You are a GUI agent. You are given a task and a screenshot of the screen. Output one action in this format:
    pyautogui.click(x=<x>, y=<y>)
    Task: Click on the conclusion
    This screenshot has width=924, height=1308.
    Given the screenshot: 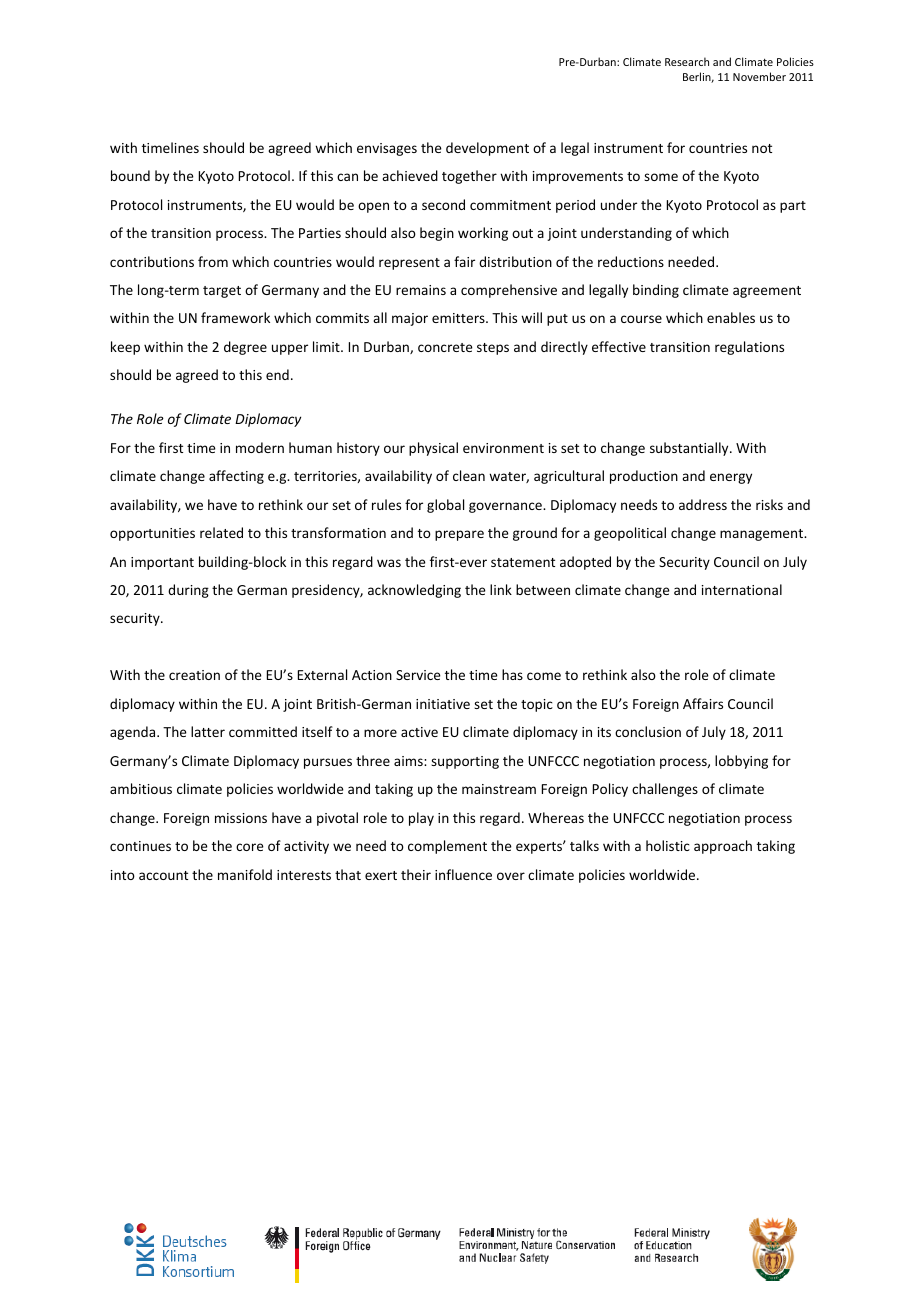 What is the action you would take?
    pyautogui.click(x=648, y=731)
